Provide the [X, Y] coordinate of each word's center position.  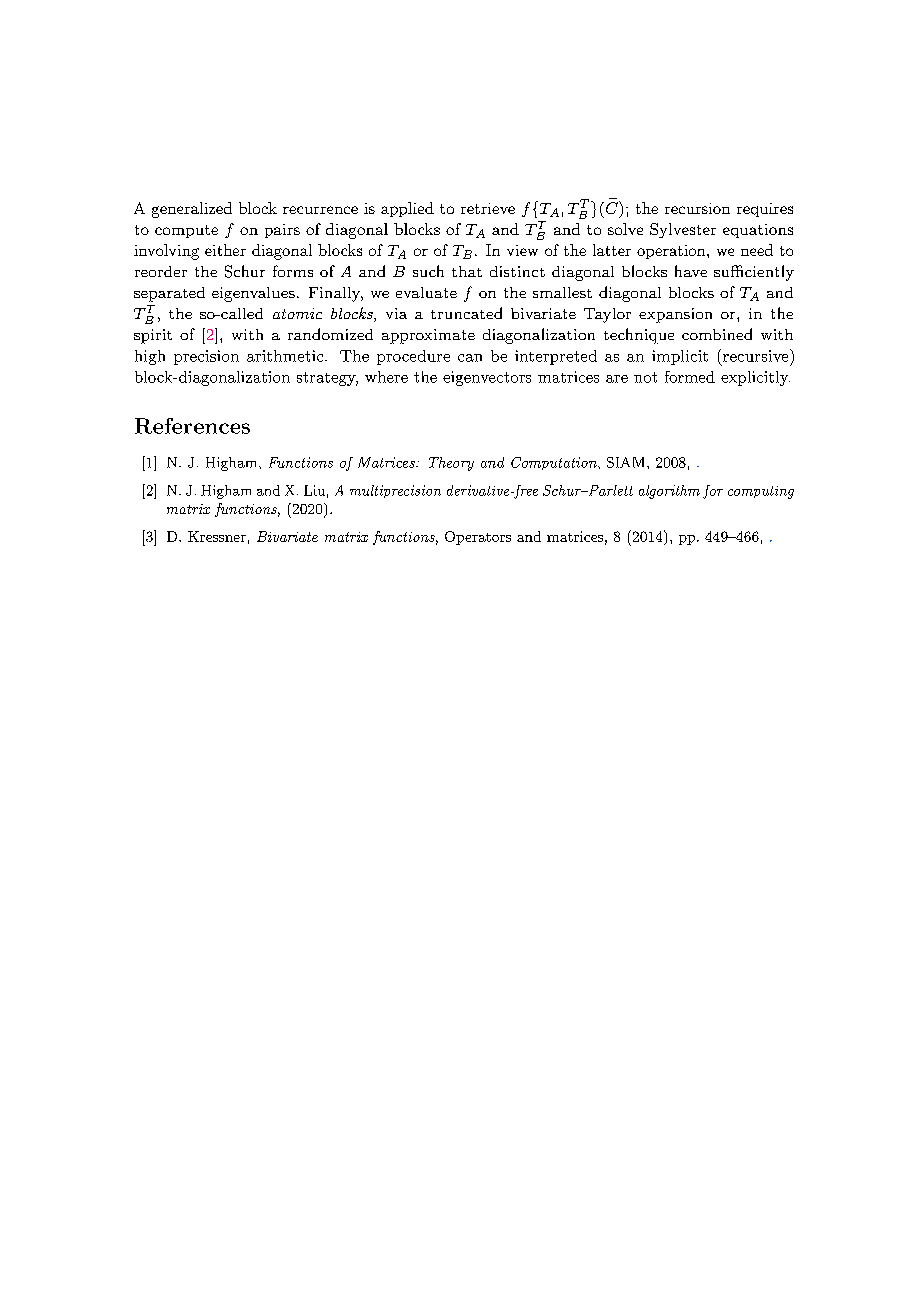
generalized [192, 210]
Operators [478, 538]
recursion [697, 208]
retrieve [488, 208]
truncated [466, 313]
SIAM [627, 462]
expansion [675, 315]
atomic [297, 313]
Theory [451, 464]
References [192, 426]
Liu [314, 490]
